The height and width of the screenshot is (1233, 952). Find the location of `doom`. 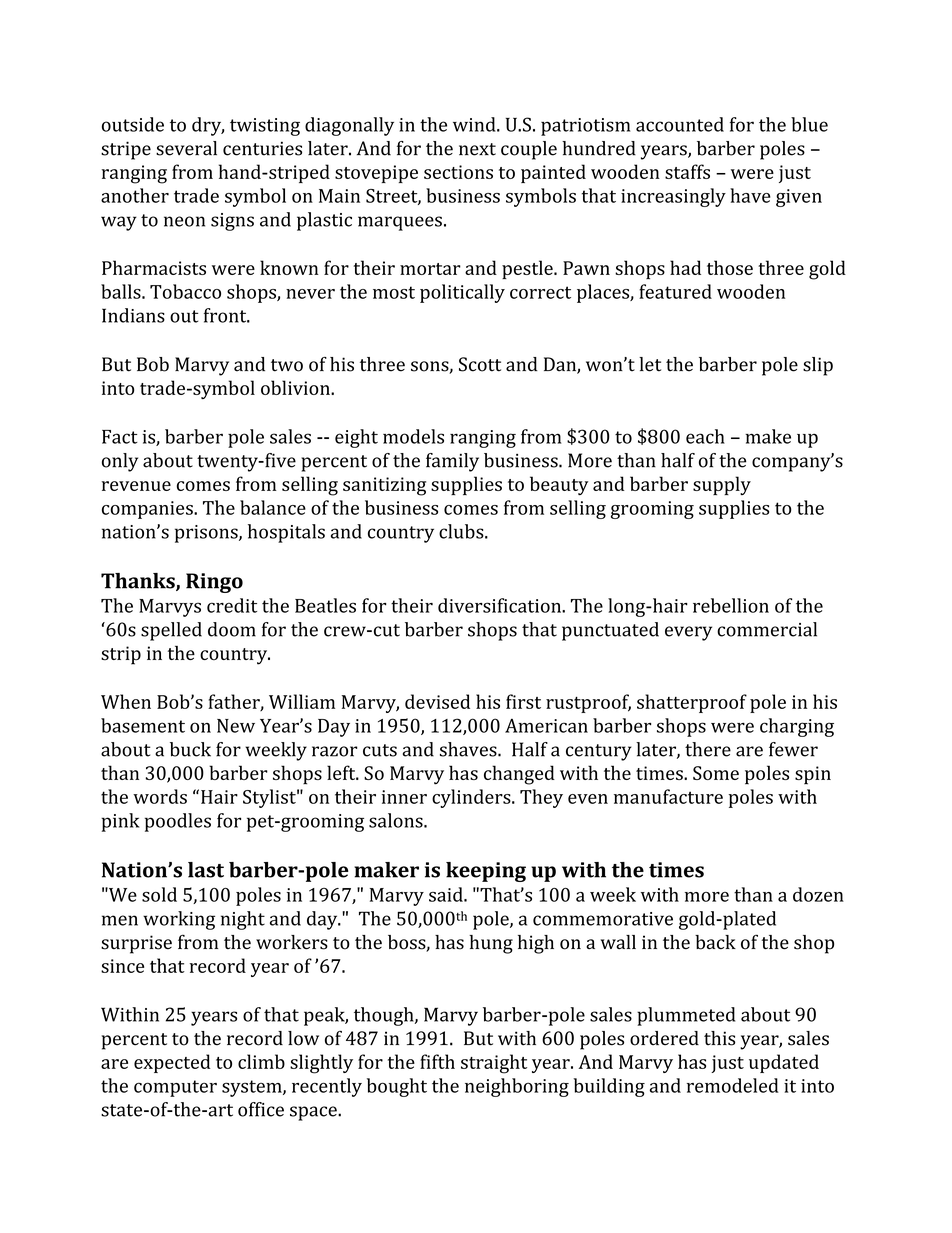

doom is located at coordinates (232, 629).
